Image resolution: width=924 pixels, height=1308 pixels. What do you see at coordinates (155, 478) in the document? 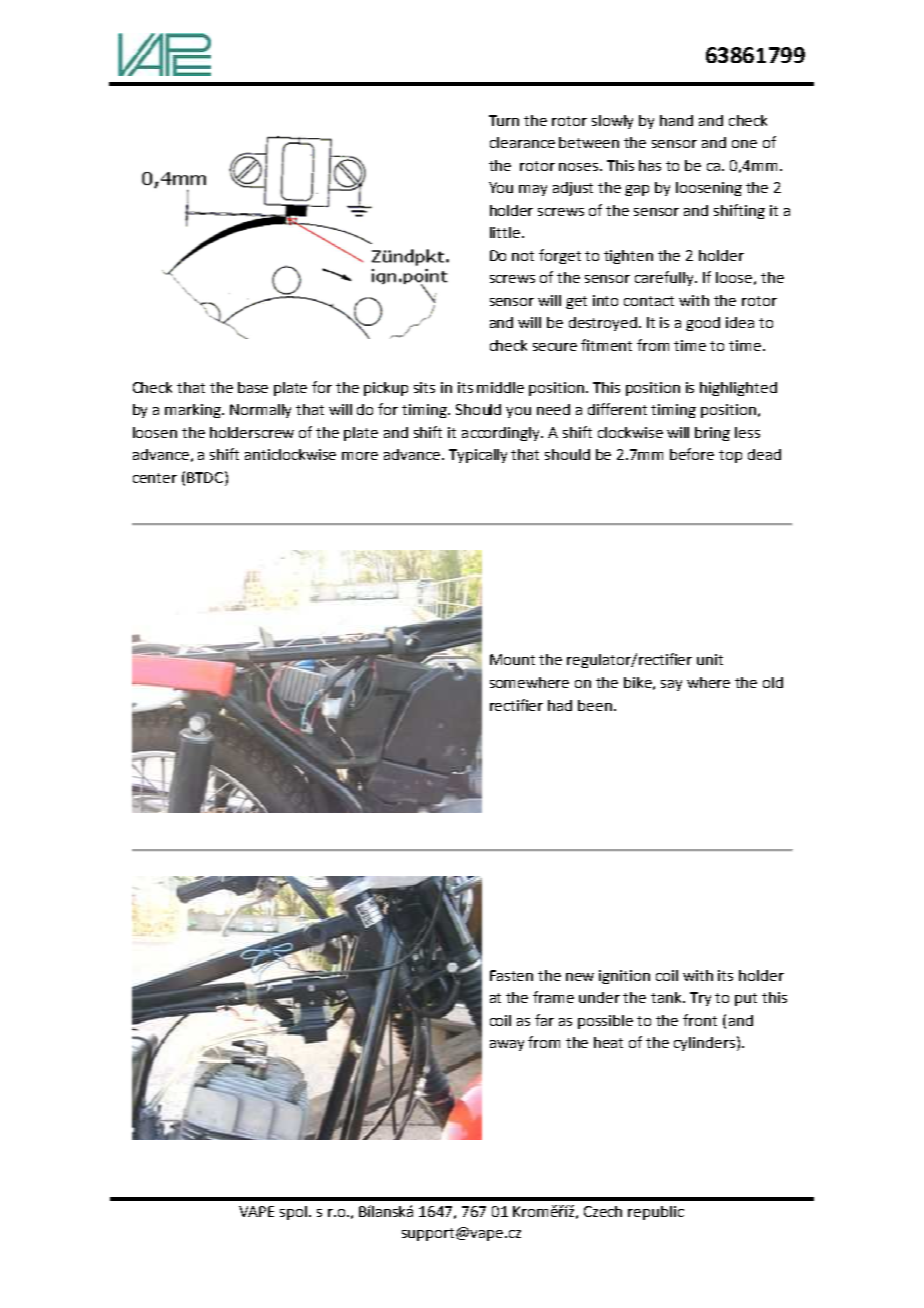
I see `center` at bounding box center [155, 478].
